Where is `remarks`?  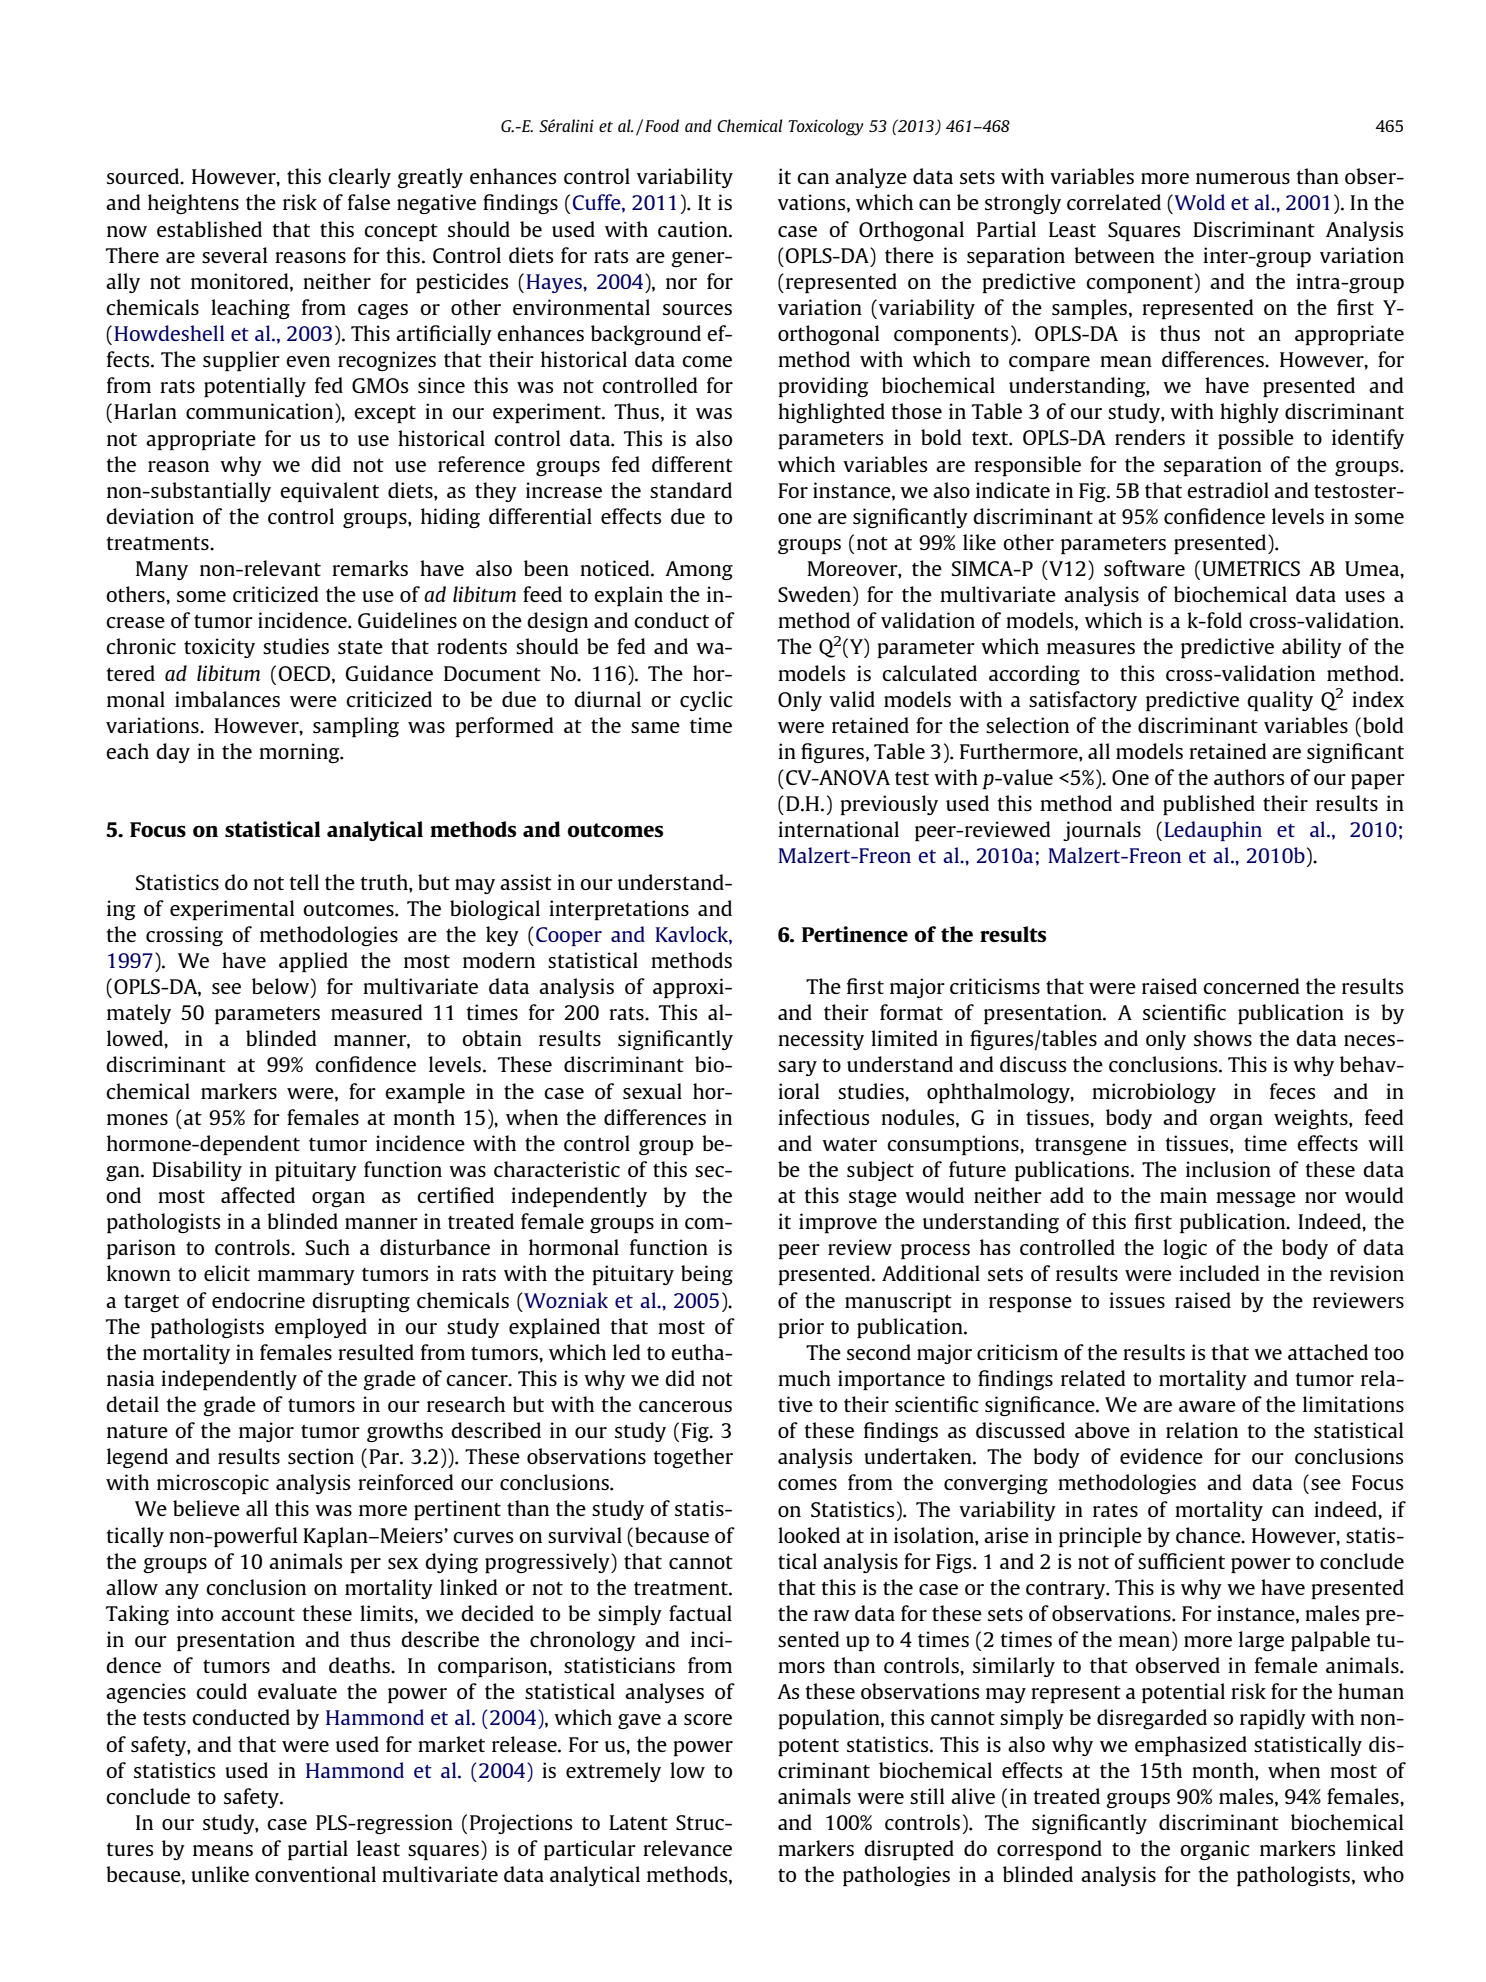
remarks is located at coordinates (370, 568).
